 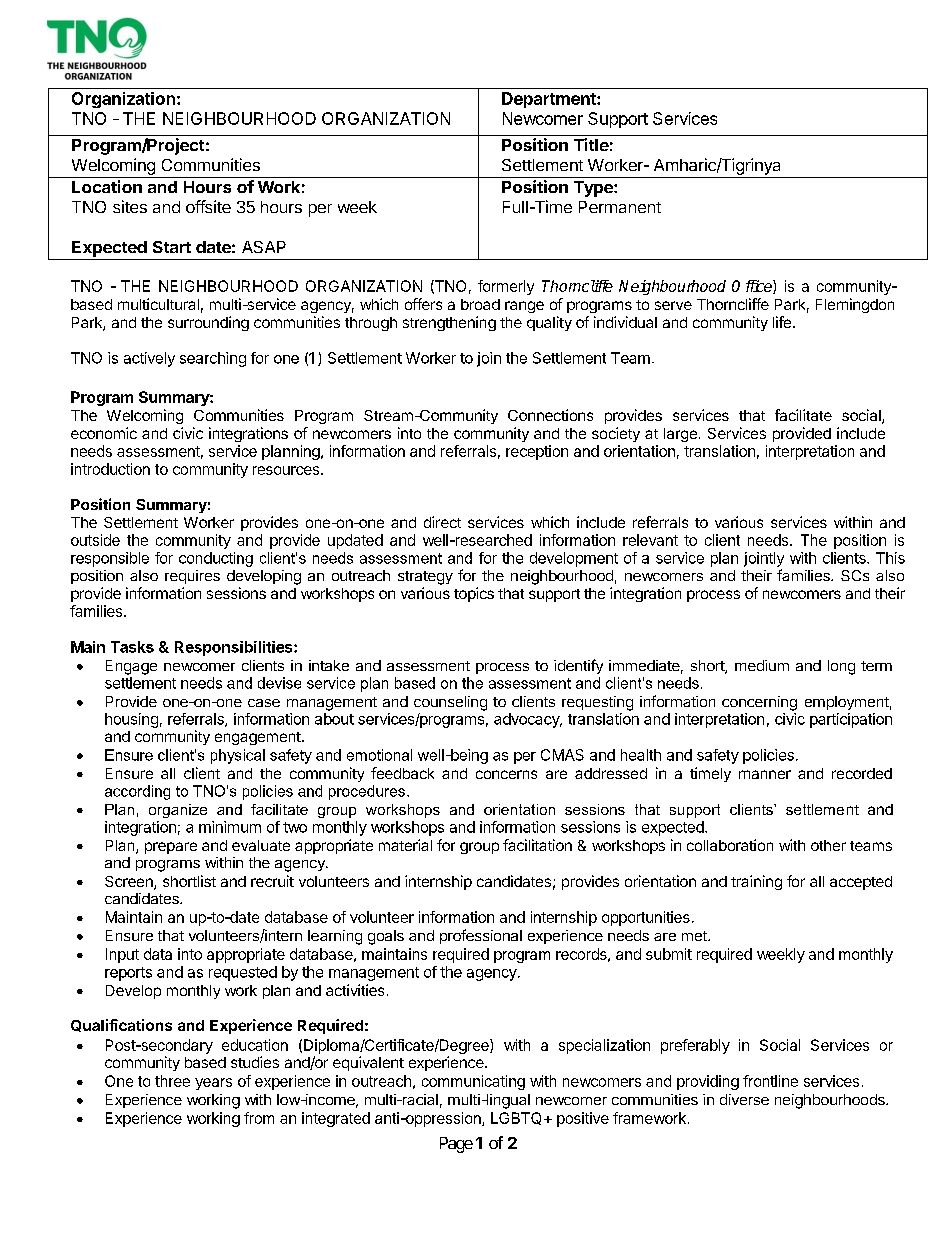 What do you see at coordinates (537, 452) in the page?
I see `reception` at bounding box center [537, 452].
